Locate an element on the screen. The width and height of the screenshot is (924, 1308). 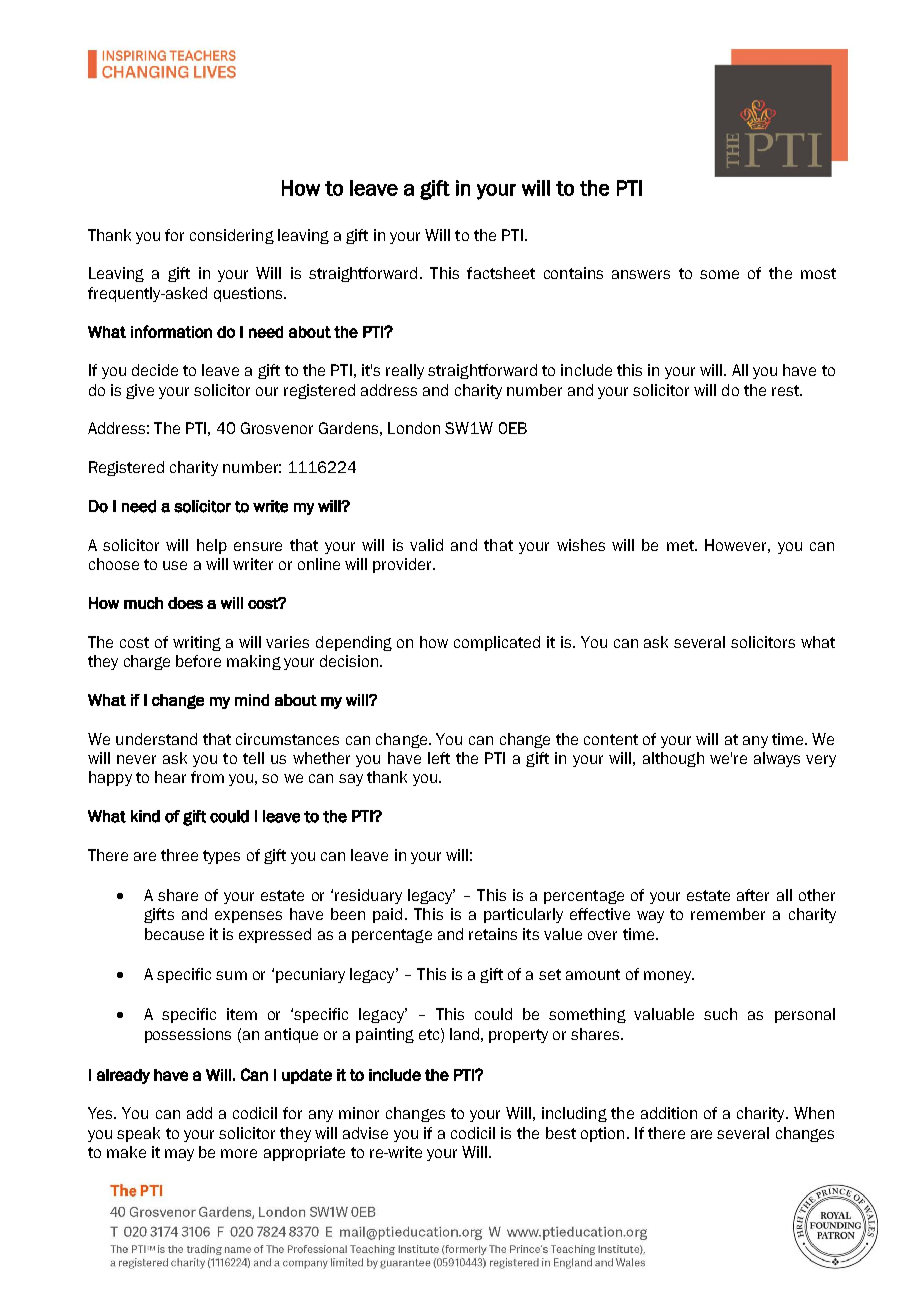
always is located at coordinates (777, 759).
